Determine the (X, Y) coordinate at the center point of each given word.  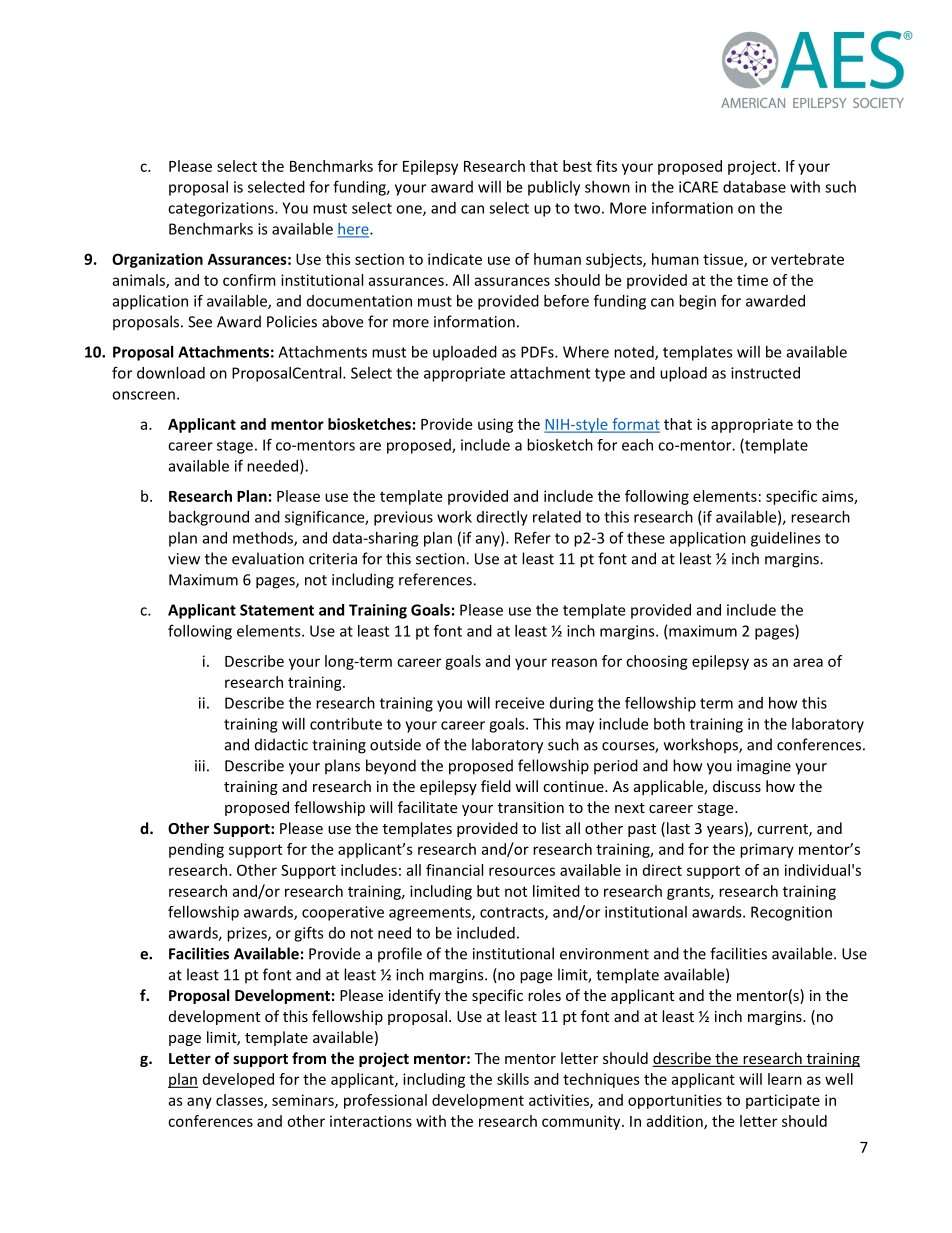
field (496, 786)
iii (200, 766)
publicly (554, 188)
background (209, 518)
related (557, 517)
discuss (737, 786)
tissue (724, 260)
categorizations (222, 209)
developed (238, 1080)
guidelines (786, 539)
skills (513, 1079)
